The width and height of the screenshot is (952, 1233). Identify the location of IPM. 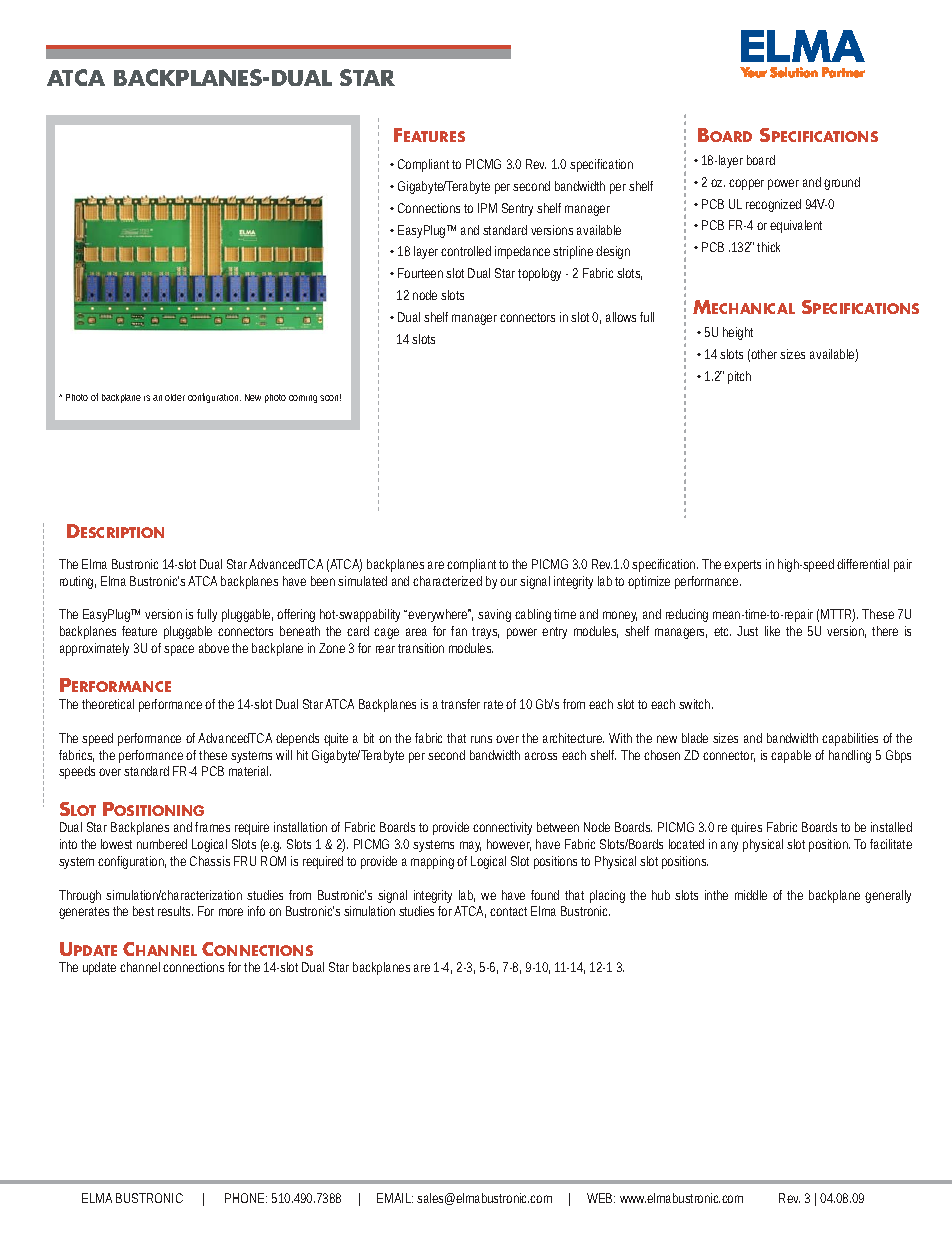
(487, 208).
